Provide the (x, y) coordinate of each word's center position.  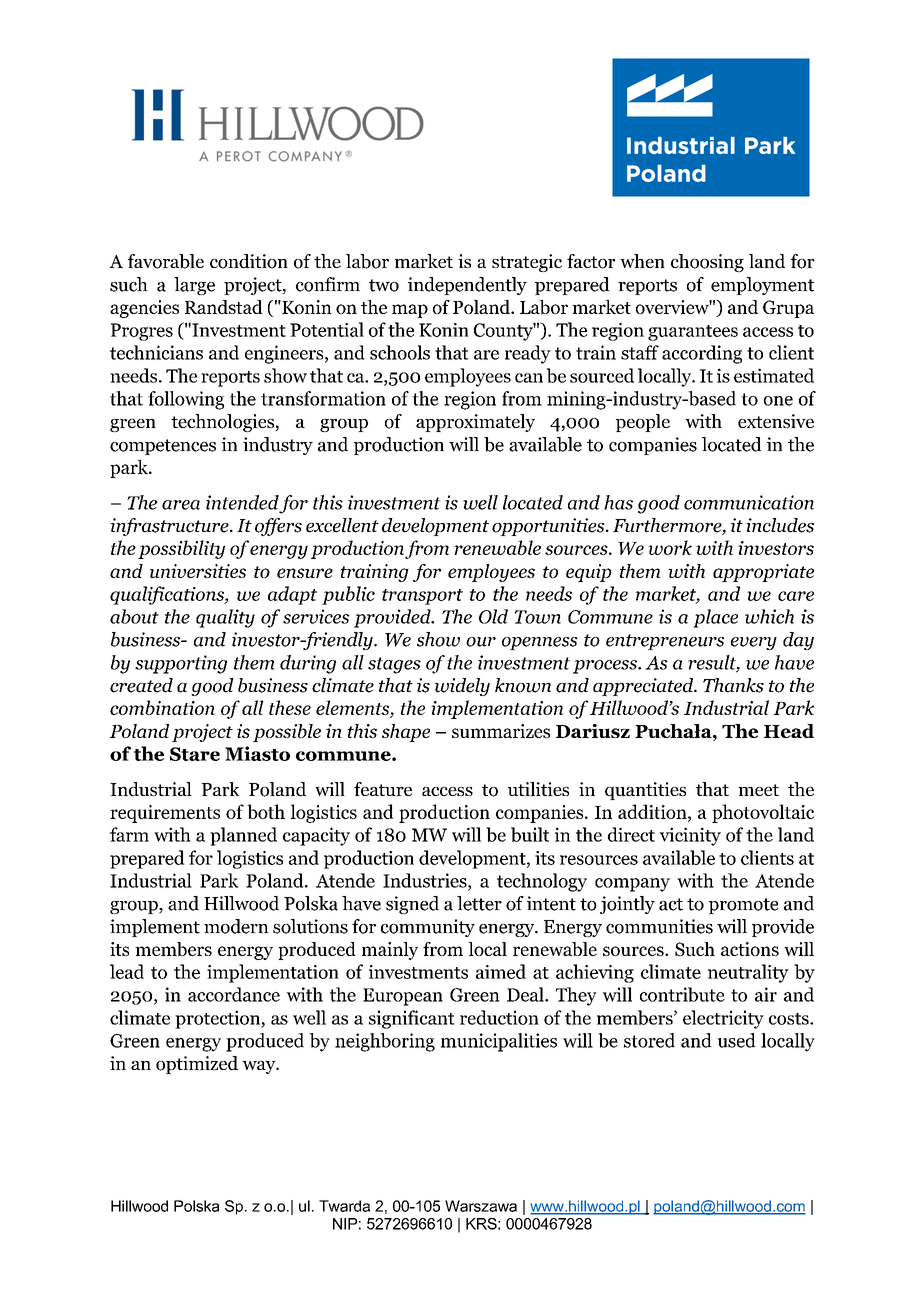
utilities (538, 789)
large (194, 286)
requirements (165, 814)
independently (467, 286)
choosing (707, 263)
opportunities (549, 527)
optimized (197, 1065)
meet (758, 790)
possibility (181, 549)
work (670, 547)
